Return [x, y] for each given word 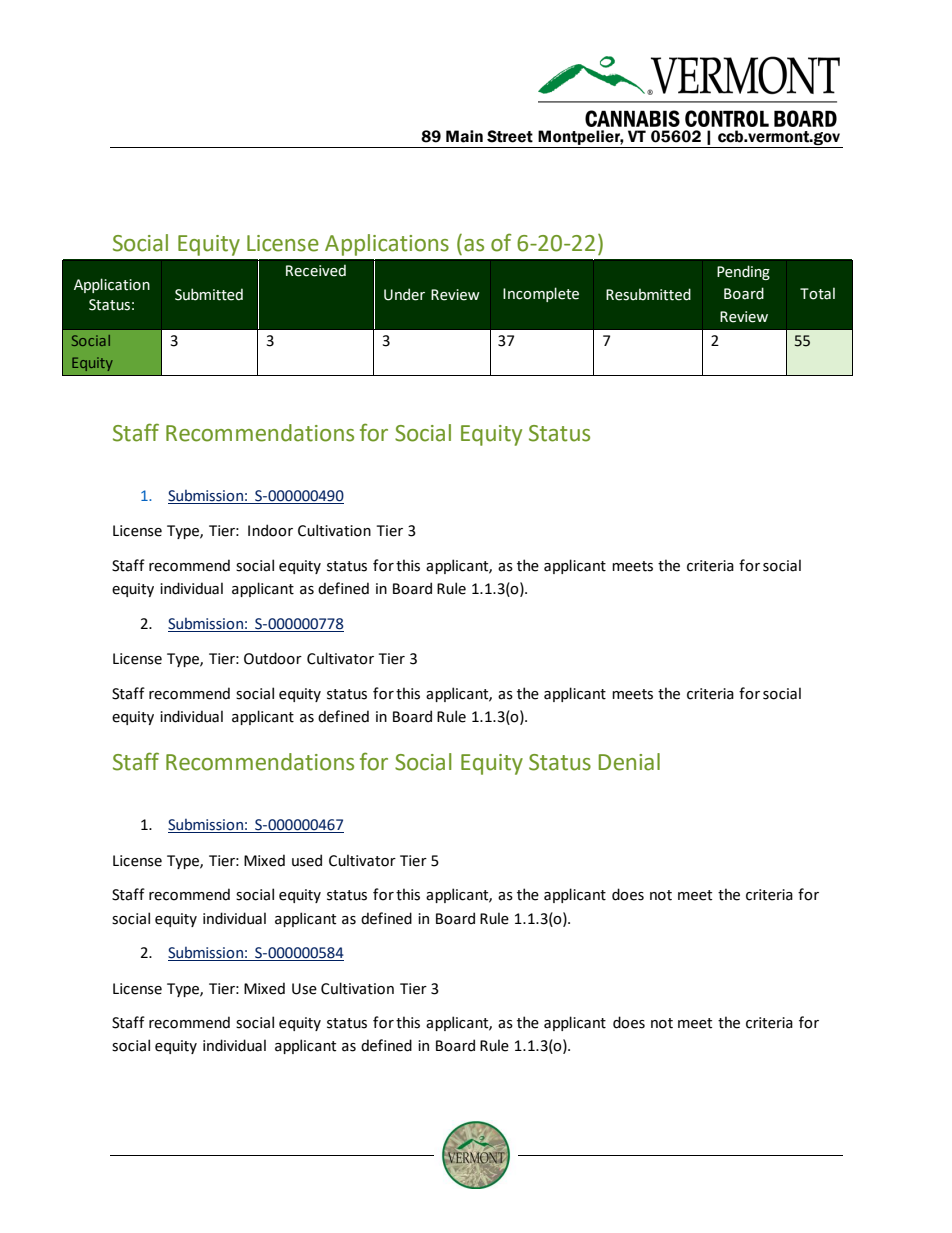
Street [510, 136]
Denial [629, 762]
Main [464, 136]
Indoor [270, 530]
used [307, 860]
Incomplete [541, 294]
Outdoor [273, 658]
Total [817, 293]
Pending [743, 272]
